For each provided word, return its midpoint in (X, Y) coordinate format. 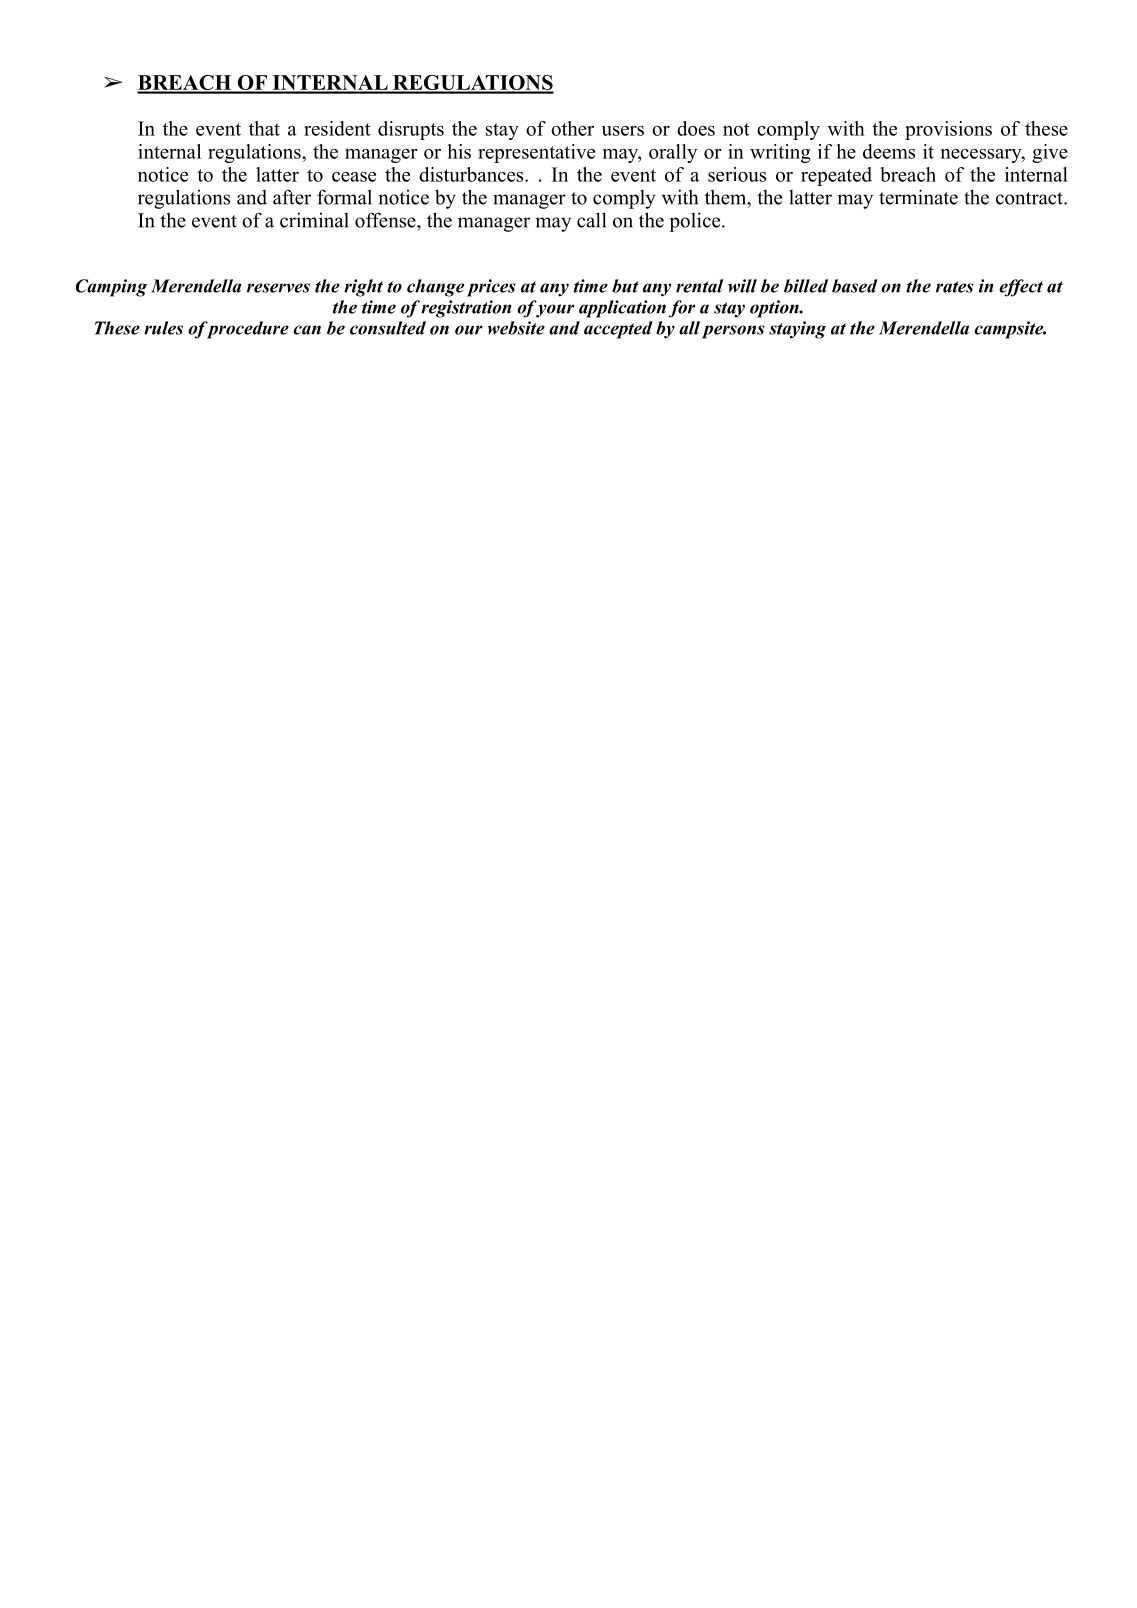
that (264, 128)
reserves (278, 288)
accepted (618, 330)
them (727, 197)
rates (955, 287)
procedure (246, 330)
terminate (918, 197)
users (623, 131)
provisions (948, 130)
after (292, 197)
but (625, 286)
